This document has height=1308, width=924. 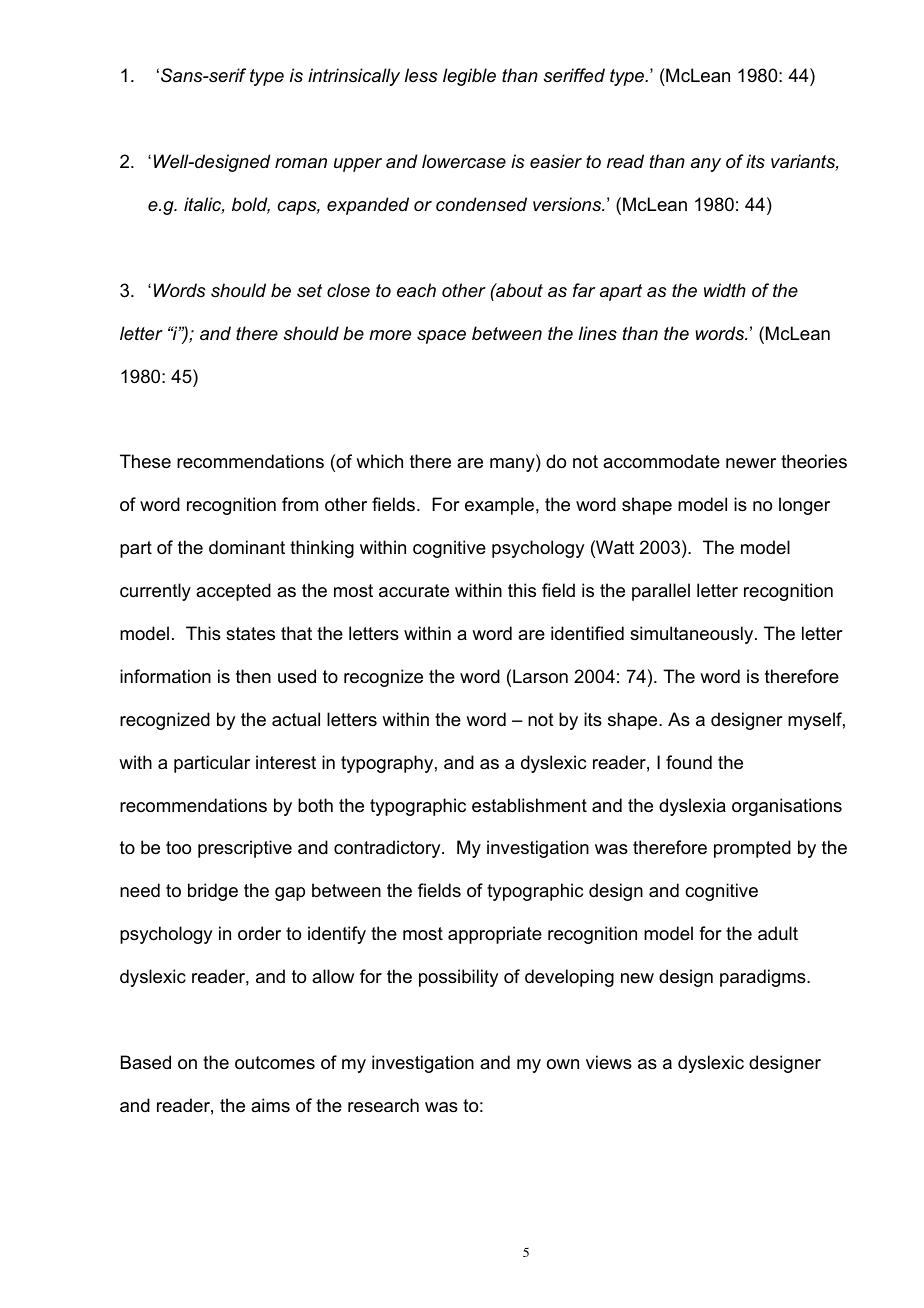 What do you see at coordinates (309, 291) in the document?
I see `set` at bounding box center [309, 291].
